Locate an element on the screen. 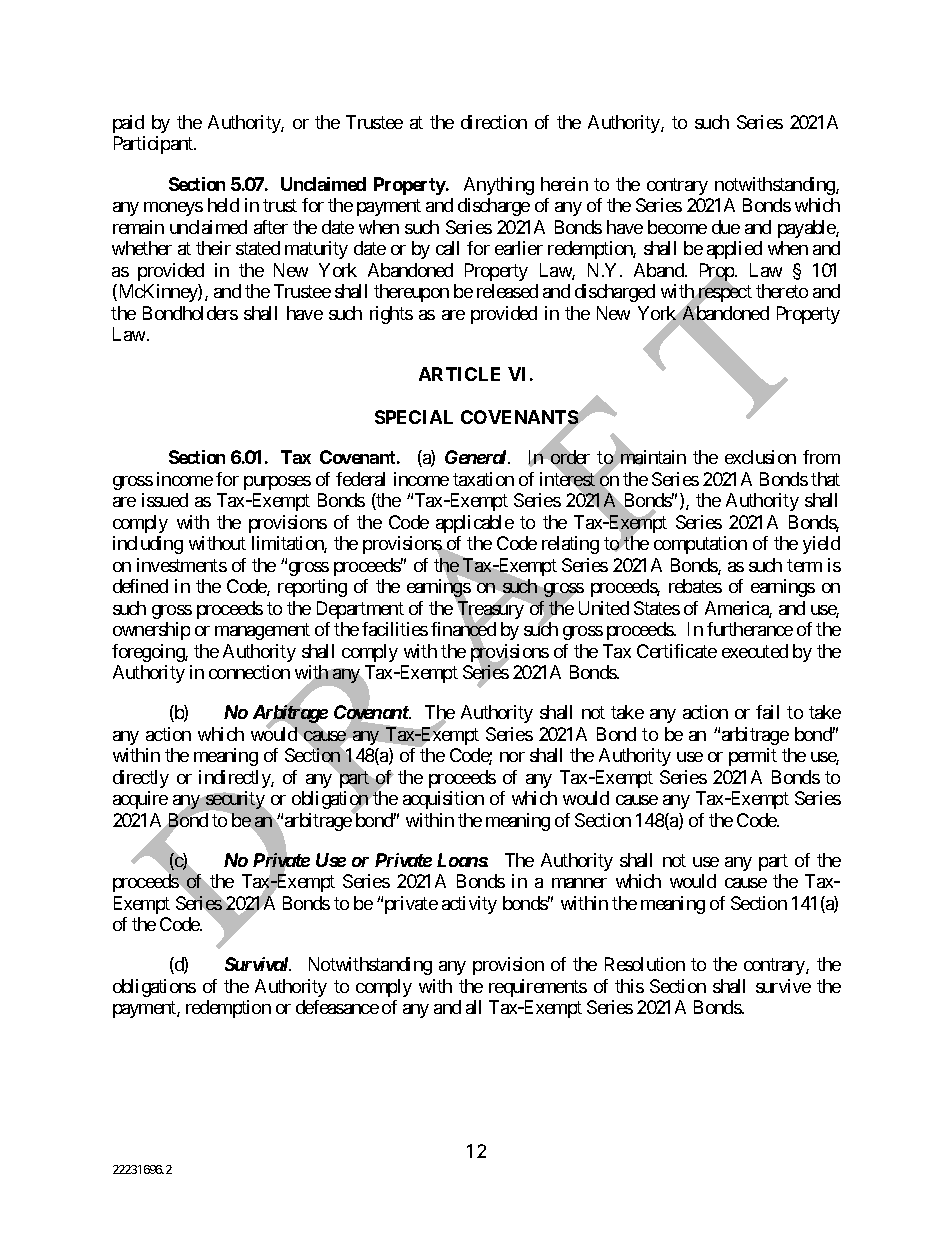  Survival is located at coordinates (258, 964).
